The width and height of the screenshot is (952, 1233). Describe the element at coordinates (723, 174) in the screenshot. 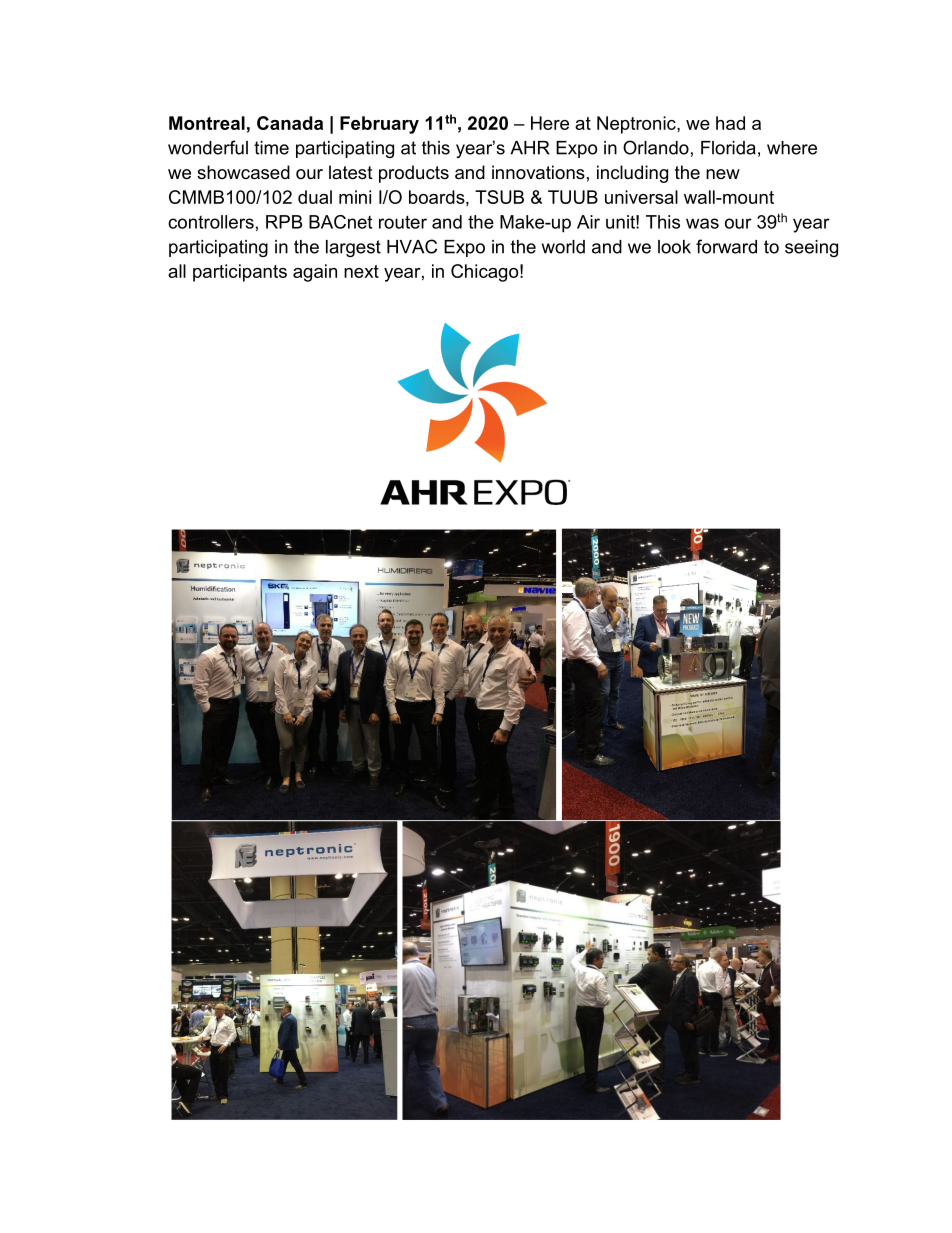

I see `new` at that location.
